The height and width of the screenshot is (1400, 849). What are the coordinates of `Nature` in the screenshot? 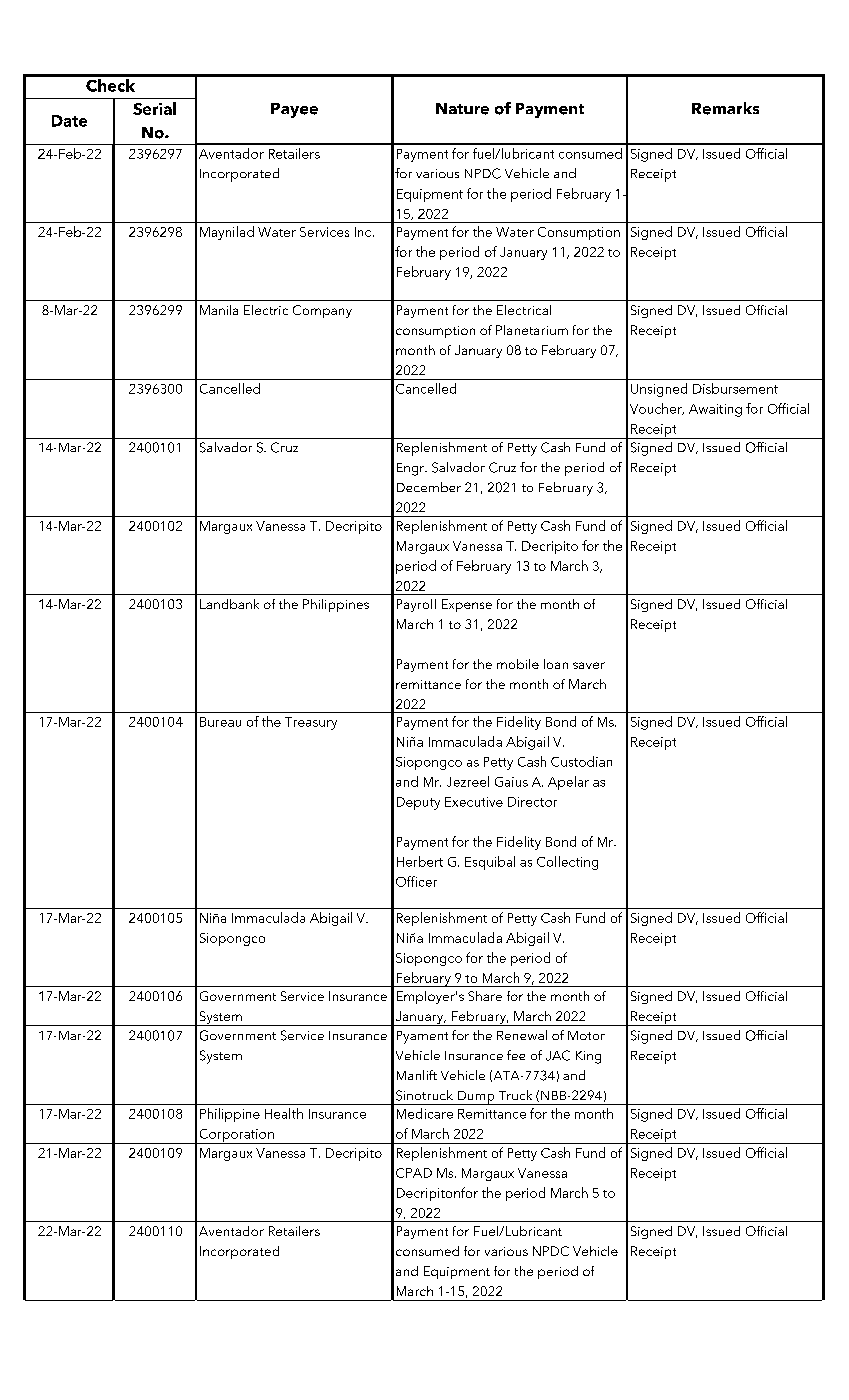 It's located at (462, 109).
